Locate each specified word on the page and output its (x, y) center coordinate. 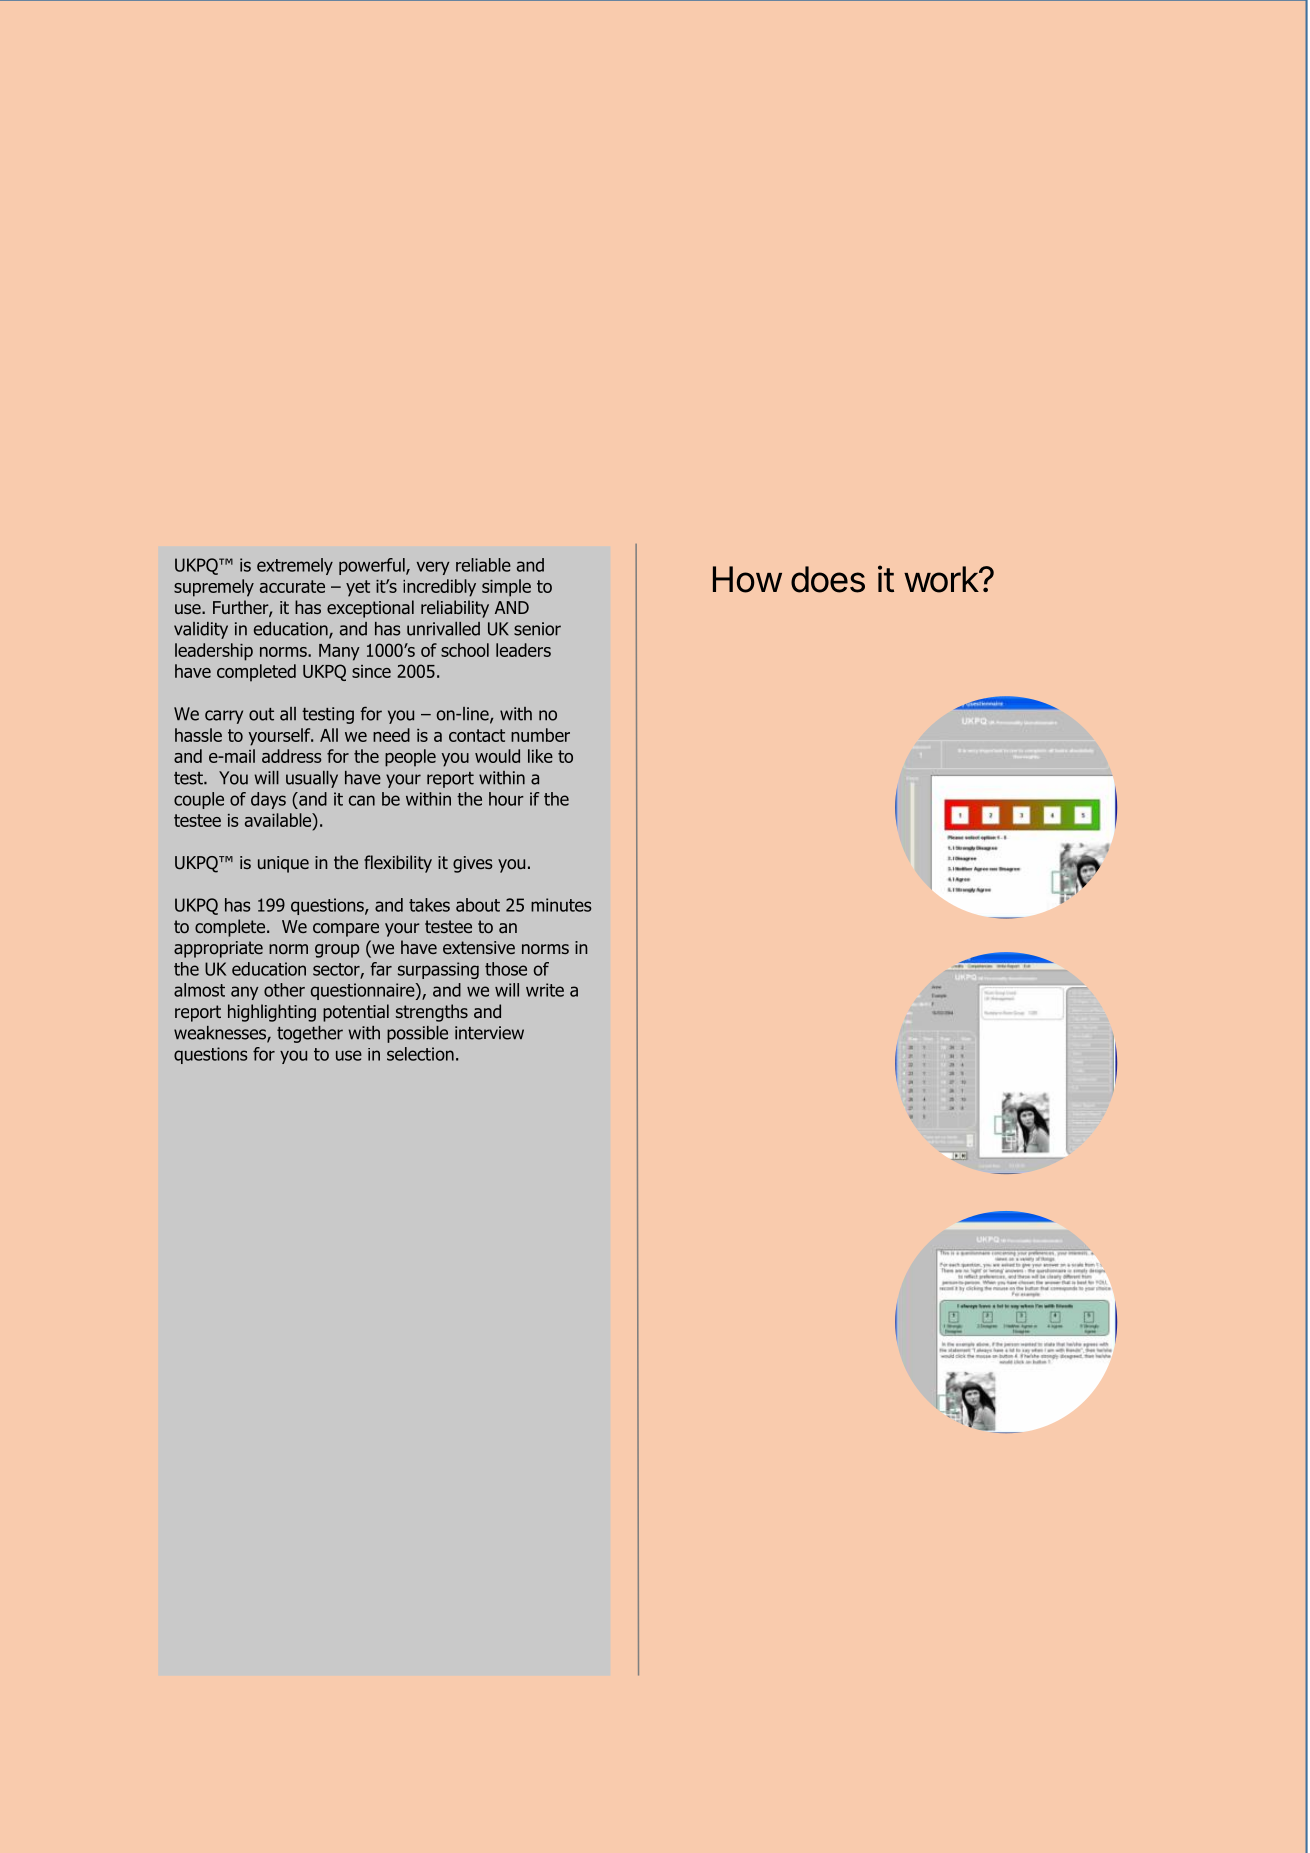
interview (489, 1033)
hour (506, 799)
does (828, 579)
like (540, 756)
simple (506, 588)
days (268, 800)
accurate (292, 586)
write (545, 990)
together (310, 1034)
